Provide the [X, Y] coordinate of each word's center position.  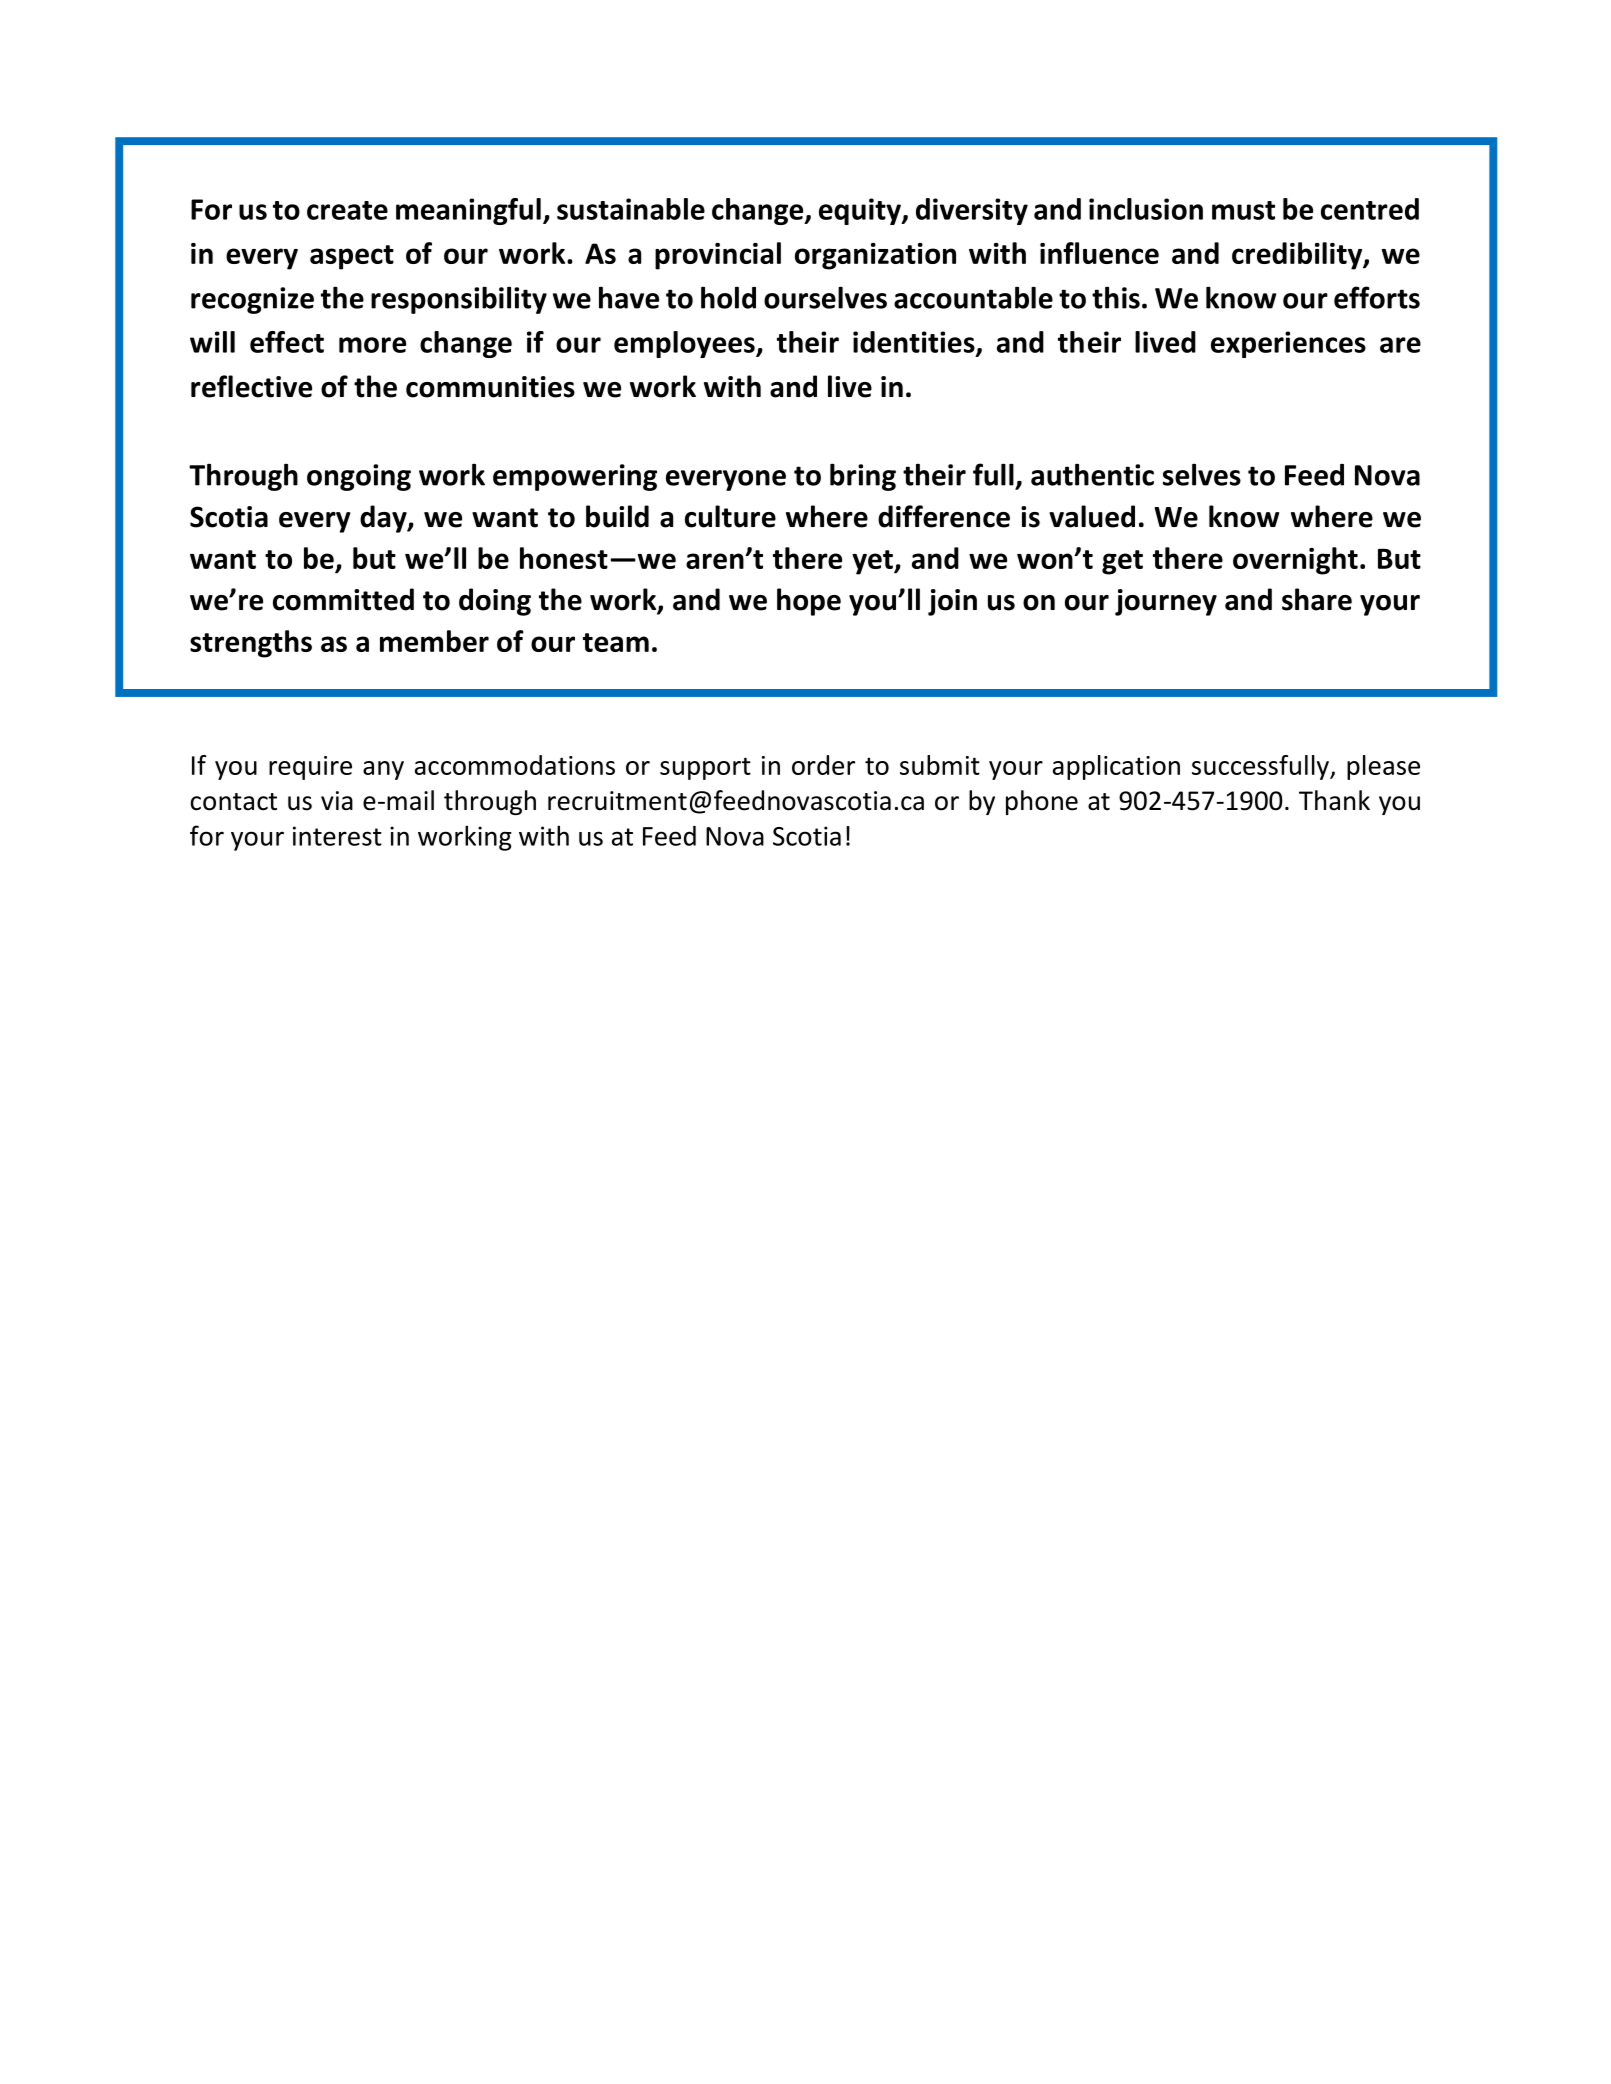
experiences [1288, 344]
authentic [1092, 474]
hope [809, 602]
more [372, 345]
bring [863, 477]
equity [861, 211]
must [1243, 210]
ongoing [359, 477]
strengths [251, 644]
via [337, 801]
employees [685, 344]
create [347, 210]
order [823, 765]
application [1116, 767]
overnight [1295, 561]
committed [343, 599]
